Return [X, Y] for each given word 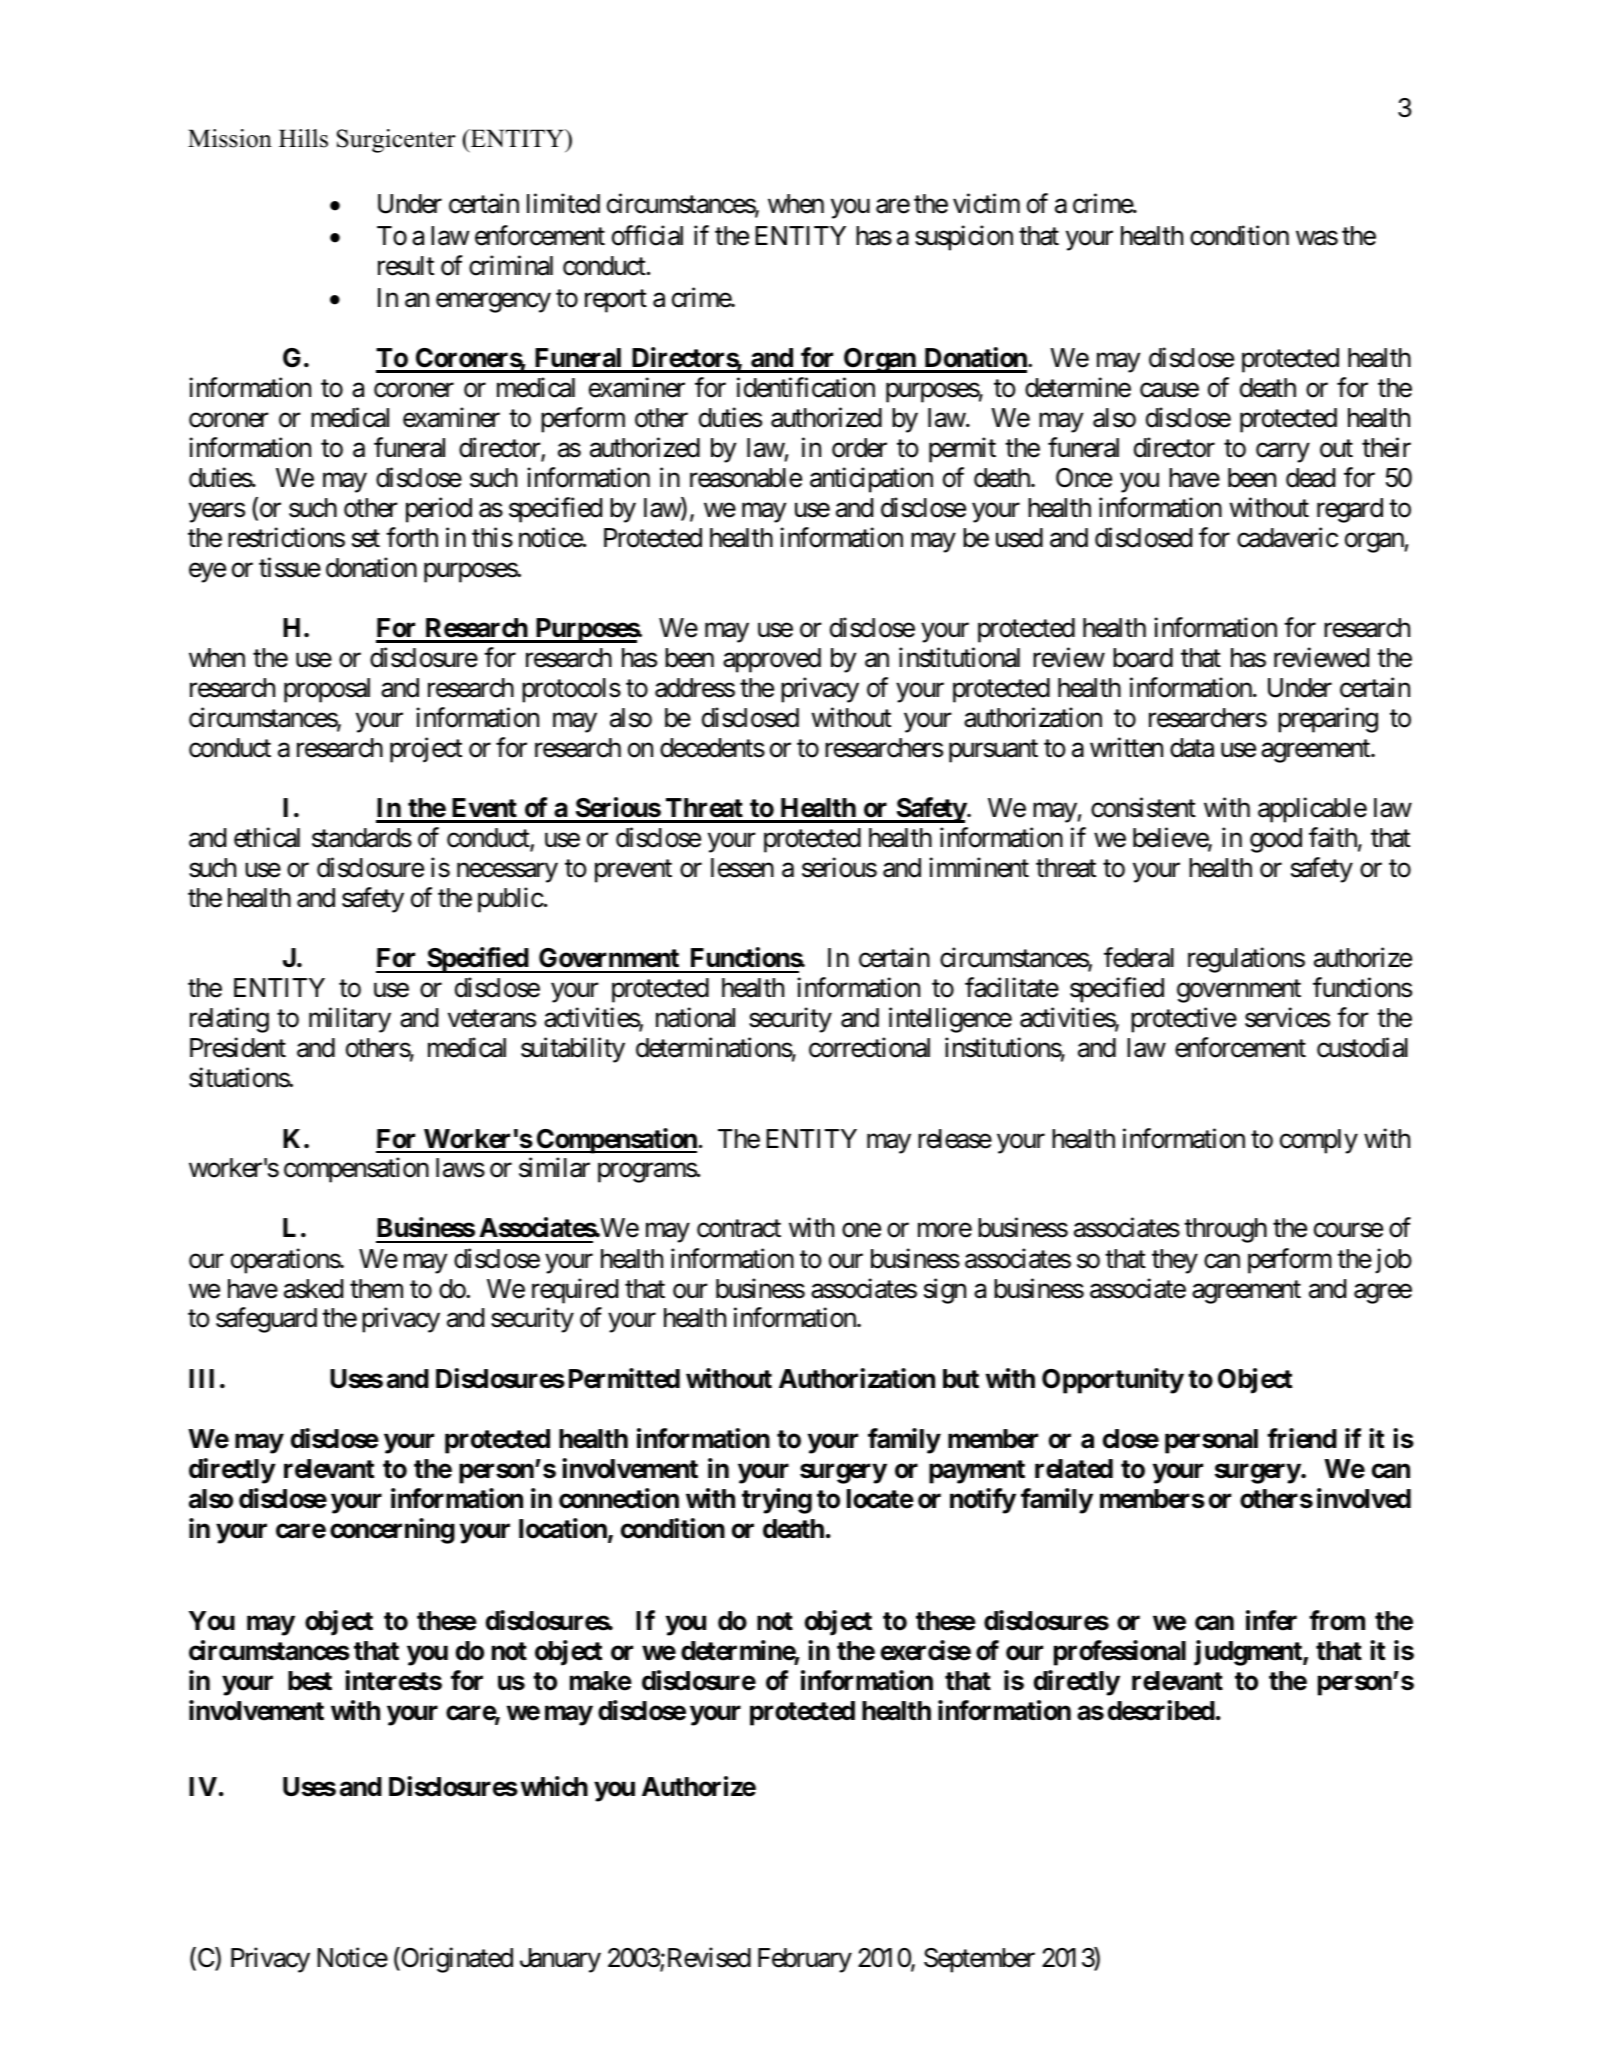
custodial [1362, 1048]
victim [986, 203]
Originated [456, 1960]
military [350, 1020]
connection [619, 1498]
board [1143, 658]
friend [1302, 1438]
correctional [869, 1048]
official [647, 235]
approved [772, 660]
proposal [327, 690]
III [201, 1378]
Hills [303, 138]
